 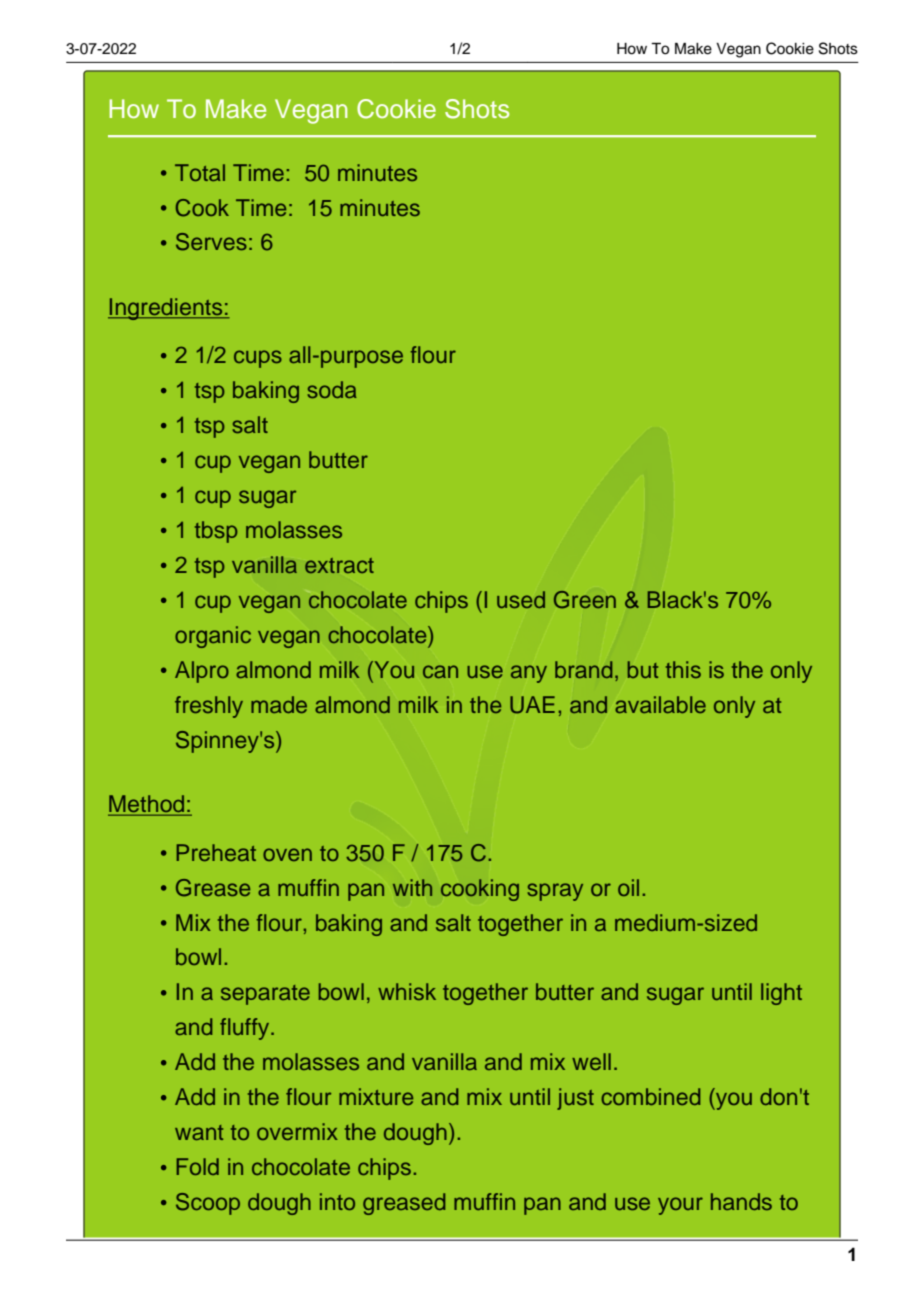 What do you see at coordinates (211, 242) in the page?
I see `Serves` at bounding box center [211, 242].
